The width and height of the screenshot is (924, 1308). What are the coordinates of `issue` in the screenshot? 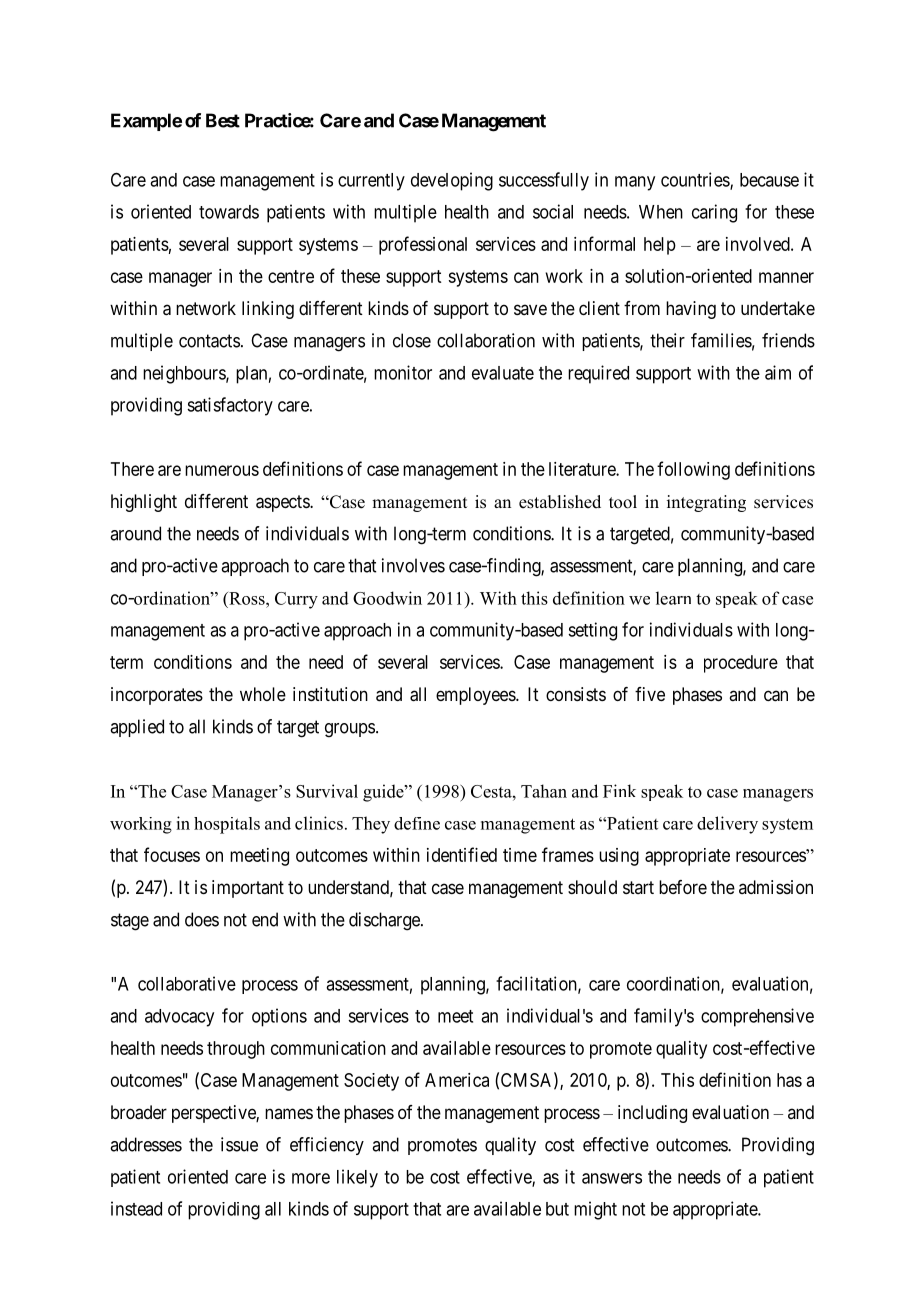 It's located at (239, 1144).
